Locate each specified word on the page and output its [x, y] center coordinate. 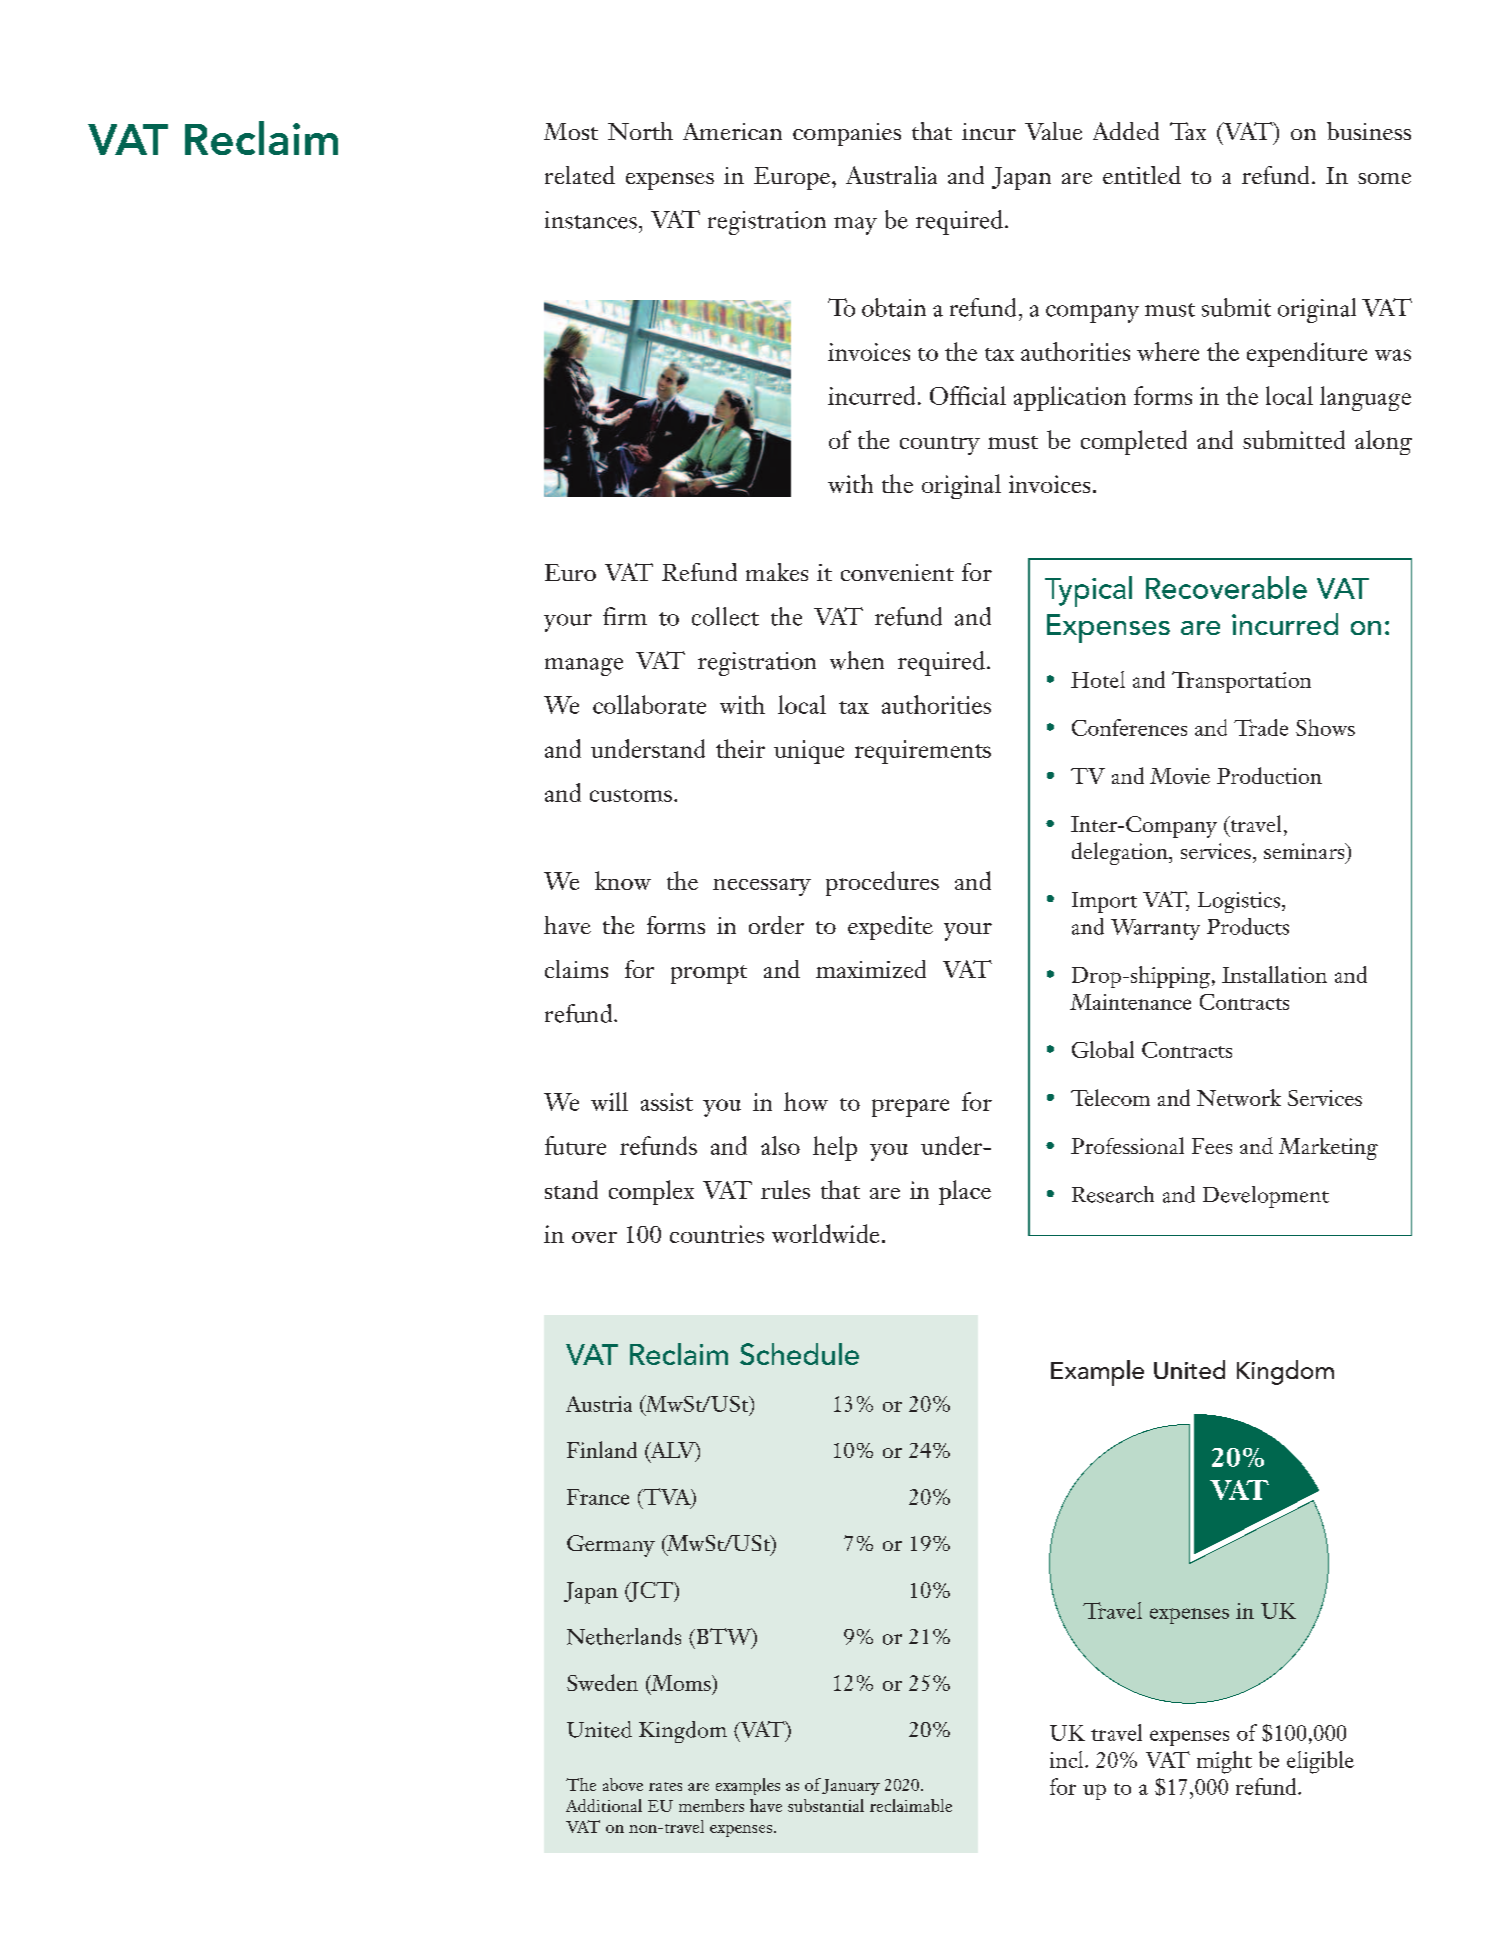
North [640, 131]
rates [665, 1786]
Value [1053, 131]
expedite [890, 928]
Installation [1274, 974]
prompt [709, 974]
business [1369, 131]
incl [1068, 1759]
